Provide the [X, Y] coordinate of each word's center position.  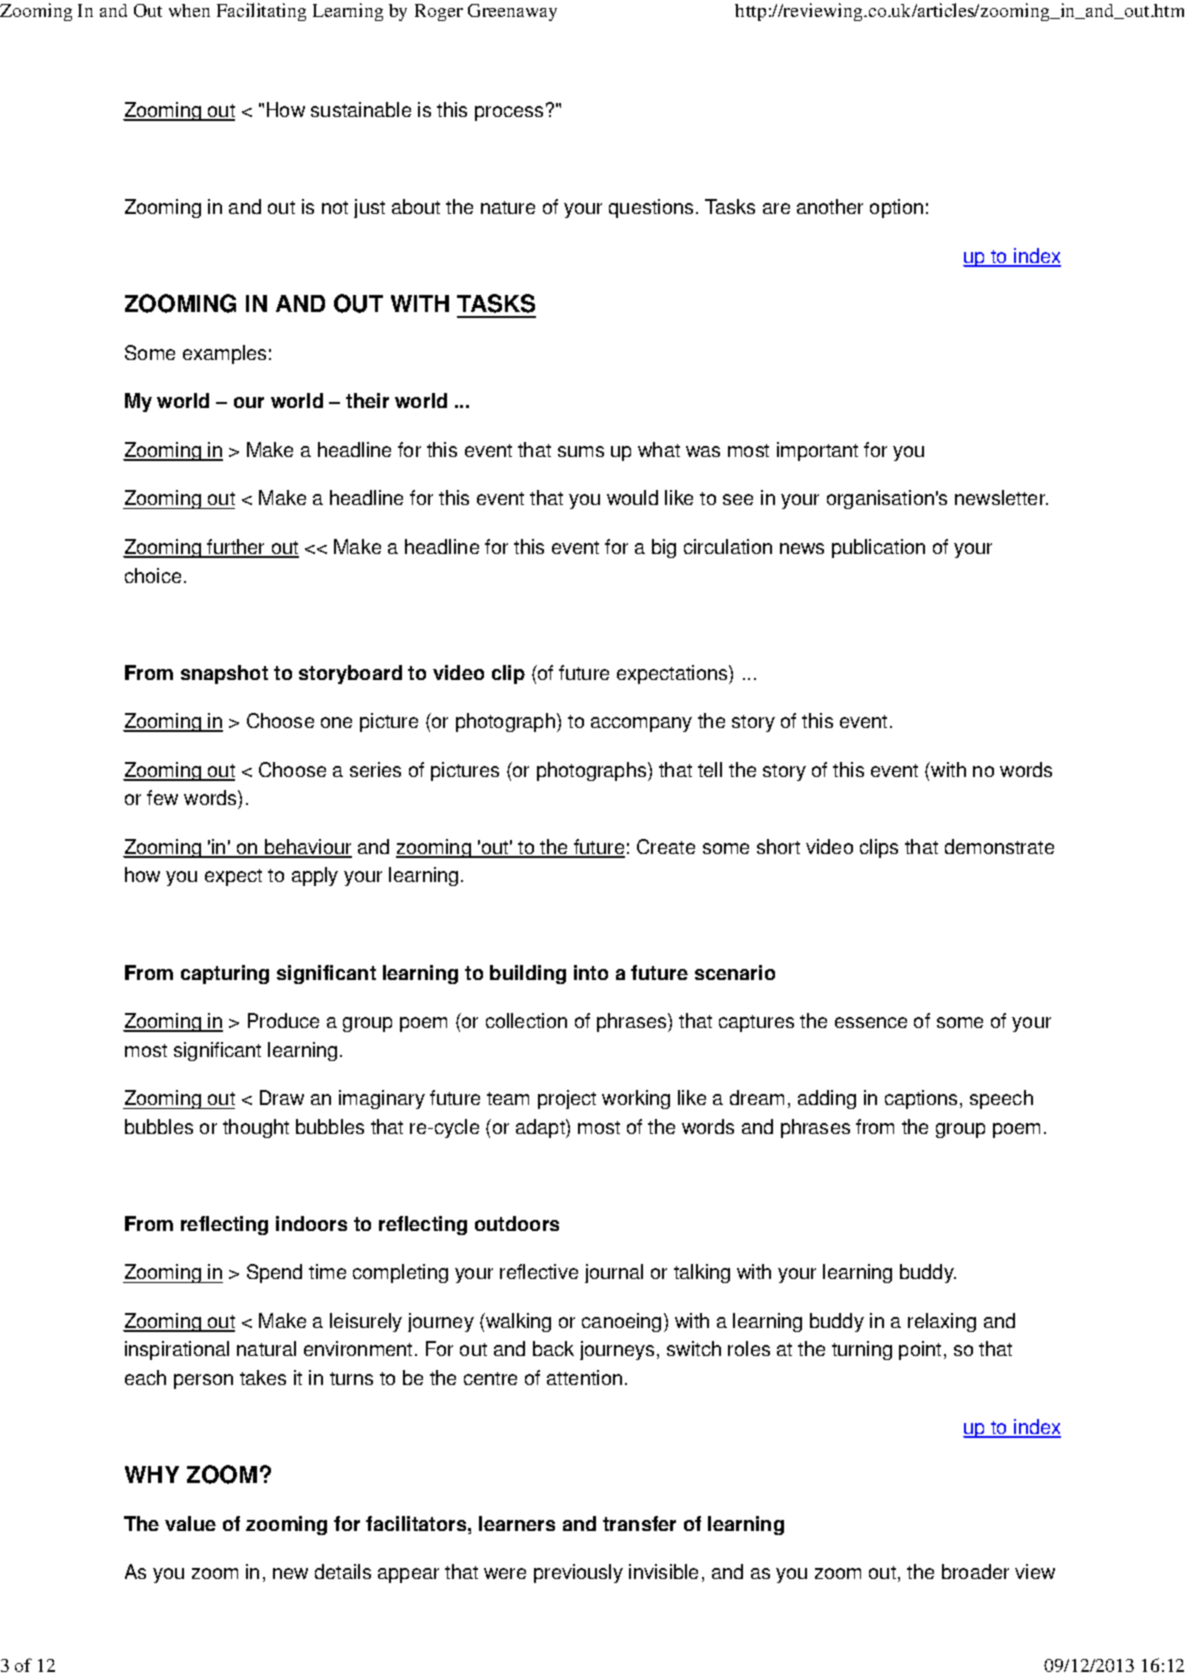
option [896, 208]
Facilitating [261, 12]
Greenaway [512, 12]
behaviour [307, 848]
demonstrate [999, 846]
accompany [641, 724]
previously [578, 1573]
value [190, 1523]
